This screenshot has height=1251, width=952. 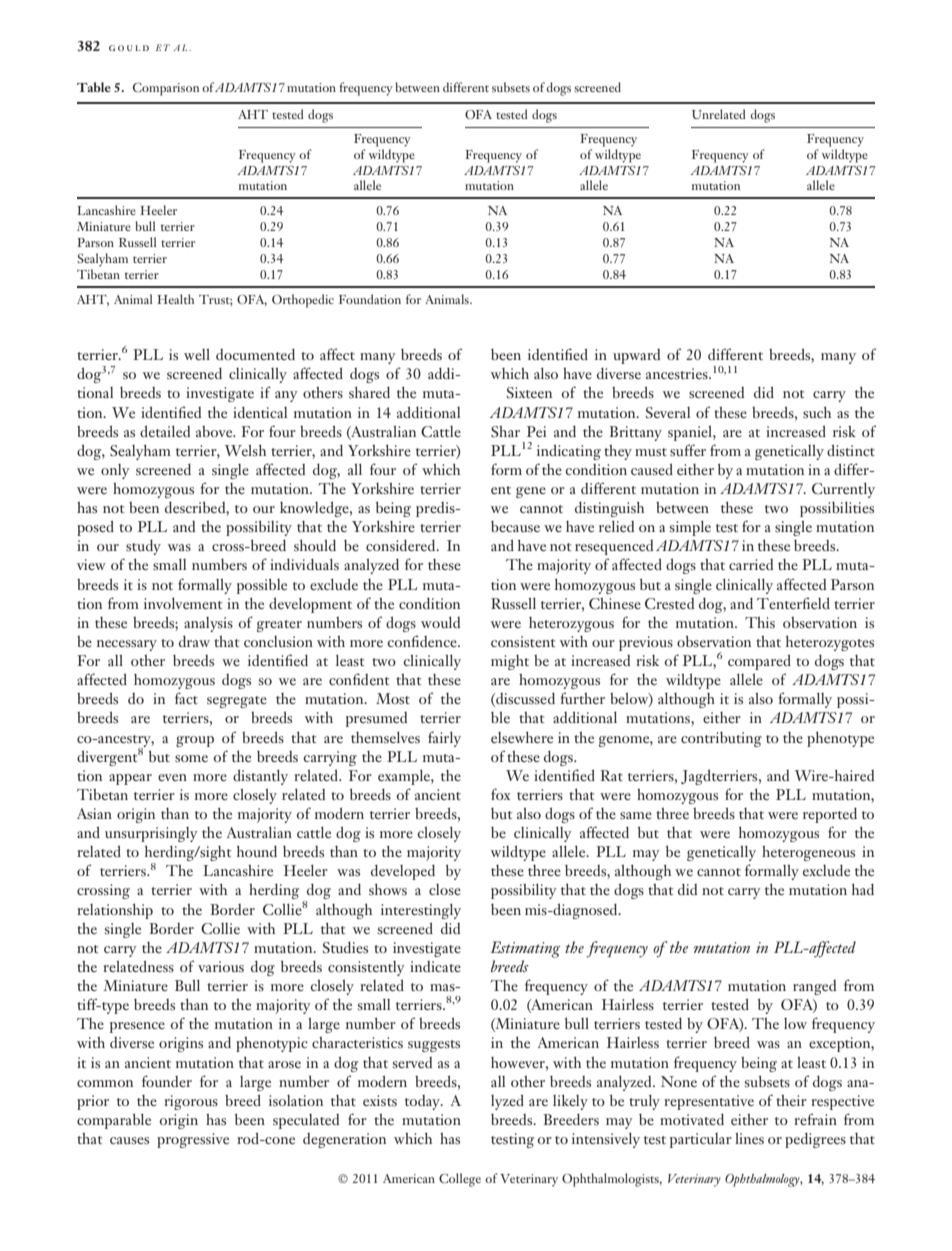 I want to click on Orthopedic, so click(x=303, y=301).
